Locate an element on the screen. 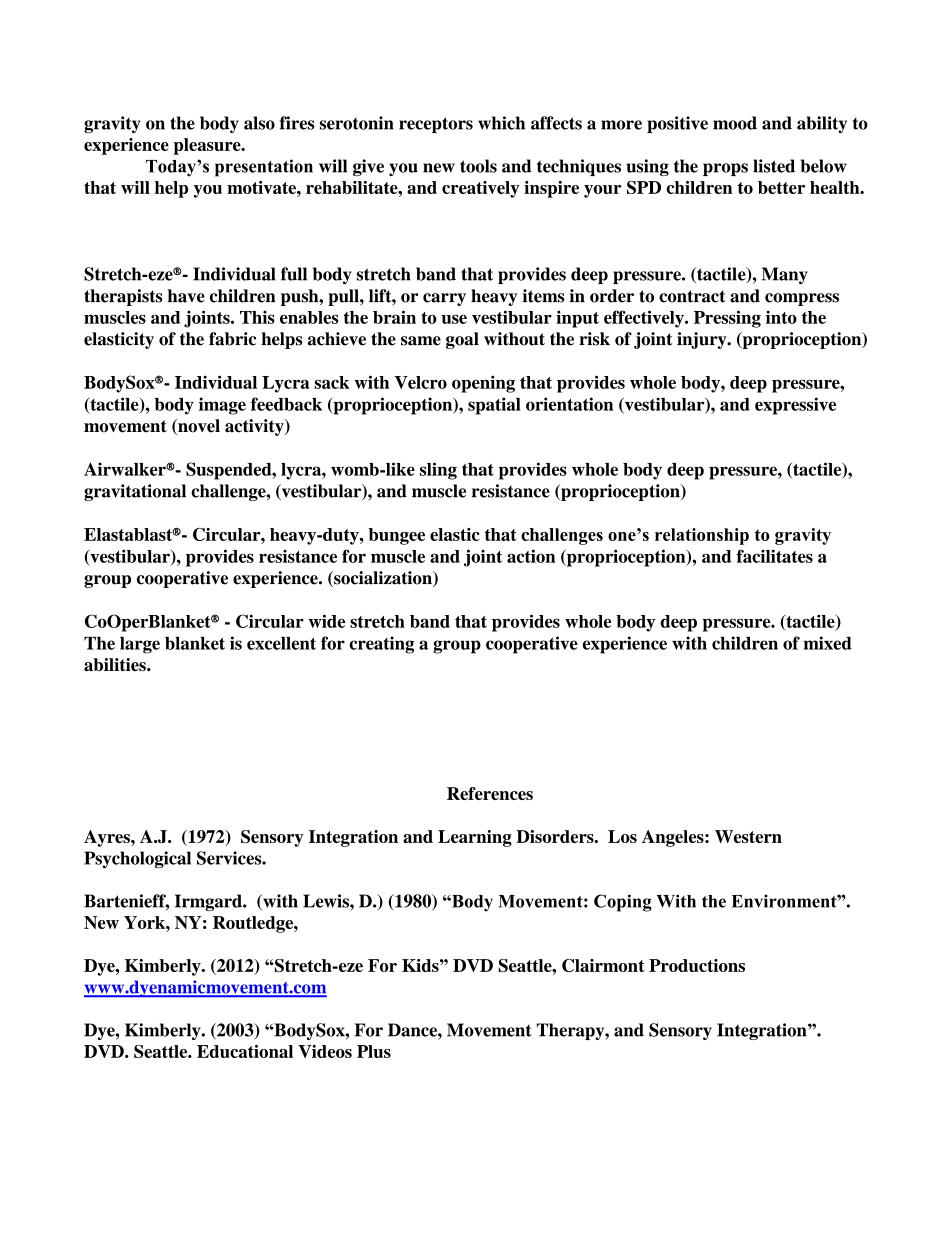 Image resolution: width=952 pixels, height=1233 pixels. props is located at coordinates (725, 169).
